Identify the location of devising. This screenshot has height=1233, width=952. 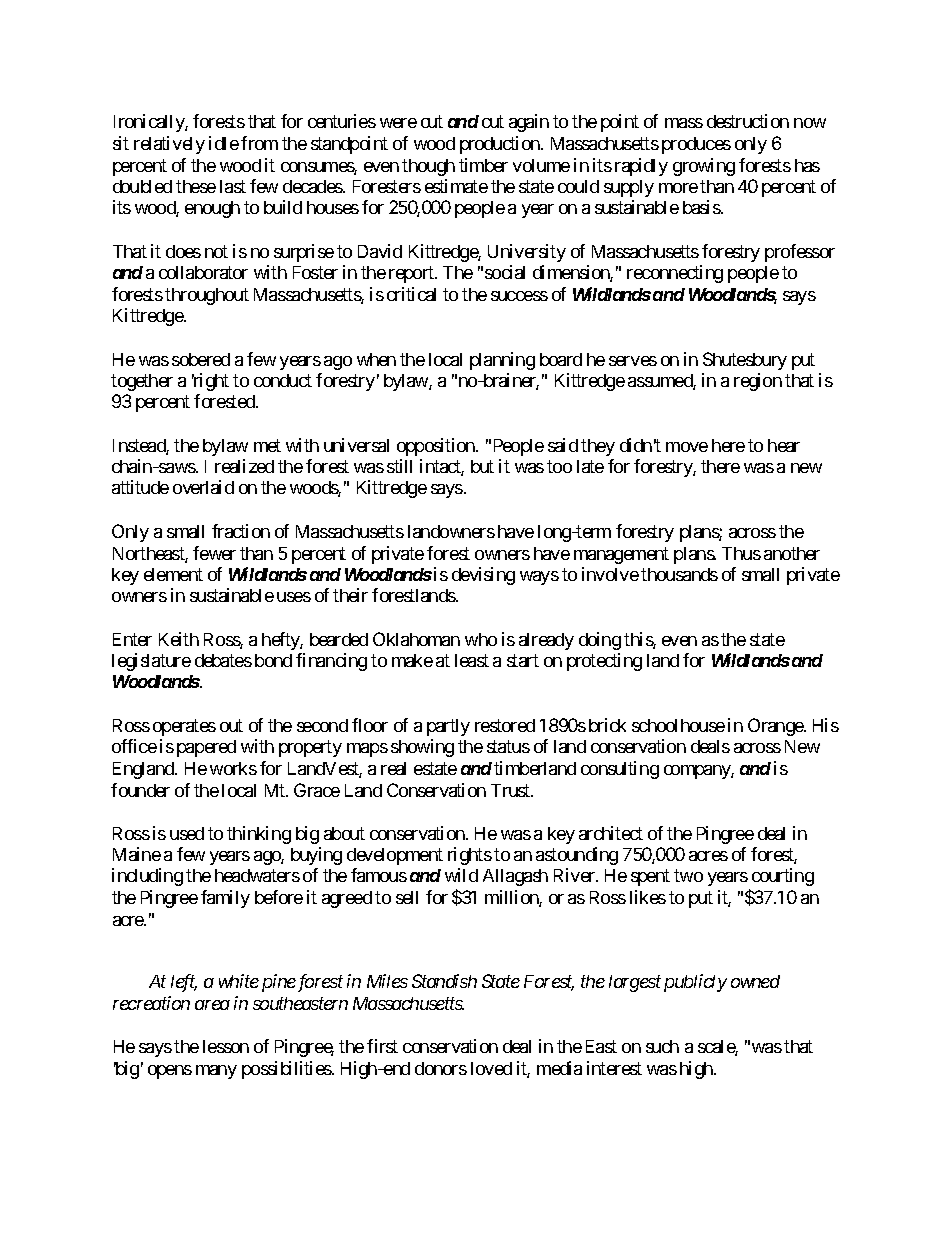
(483, 576).
